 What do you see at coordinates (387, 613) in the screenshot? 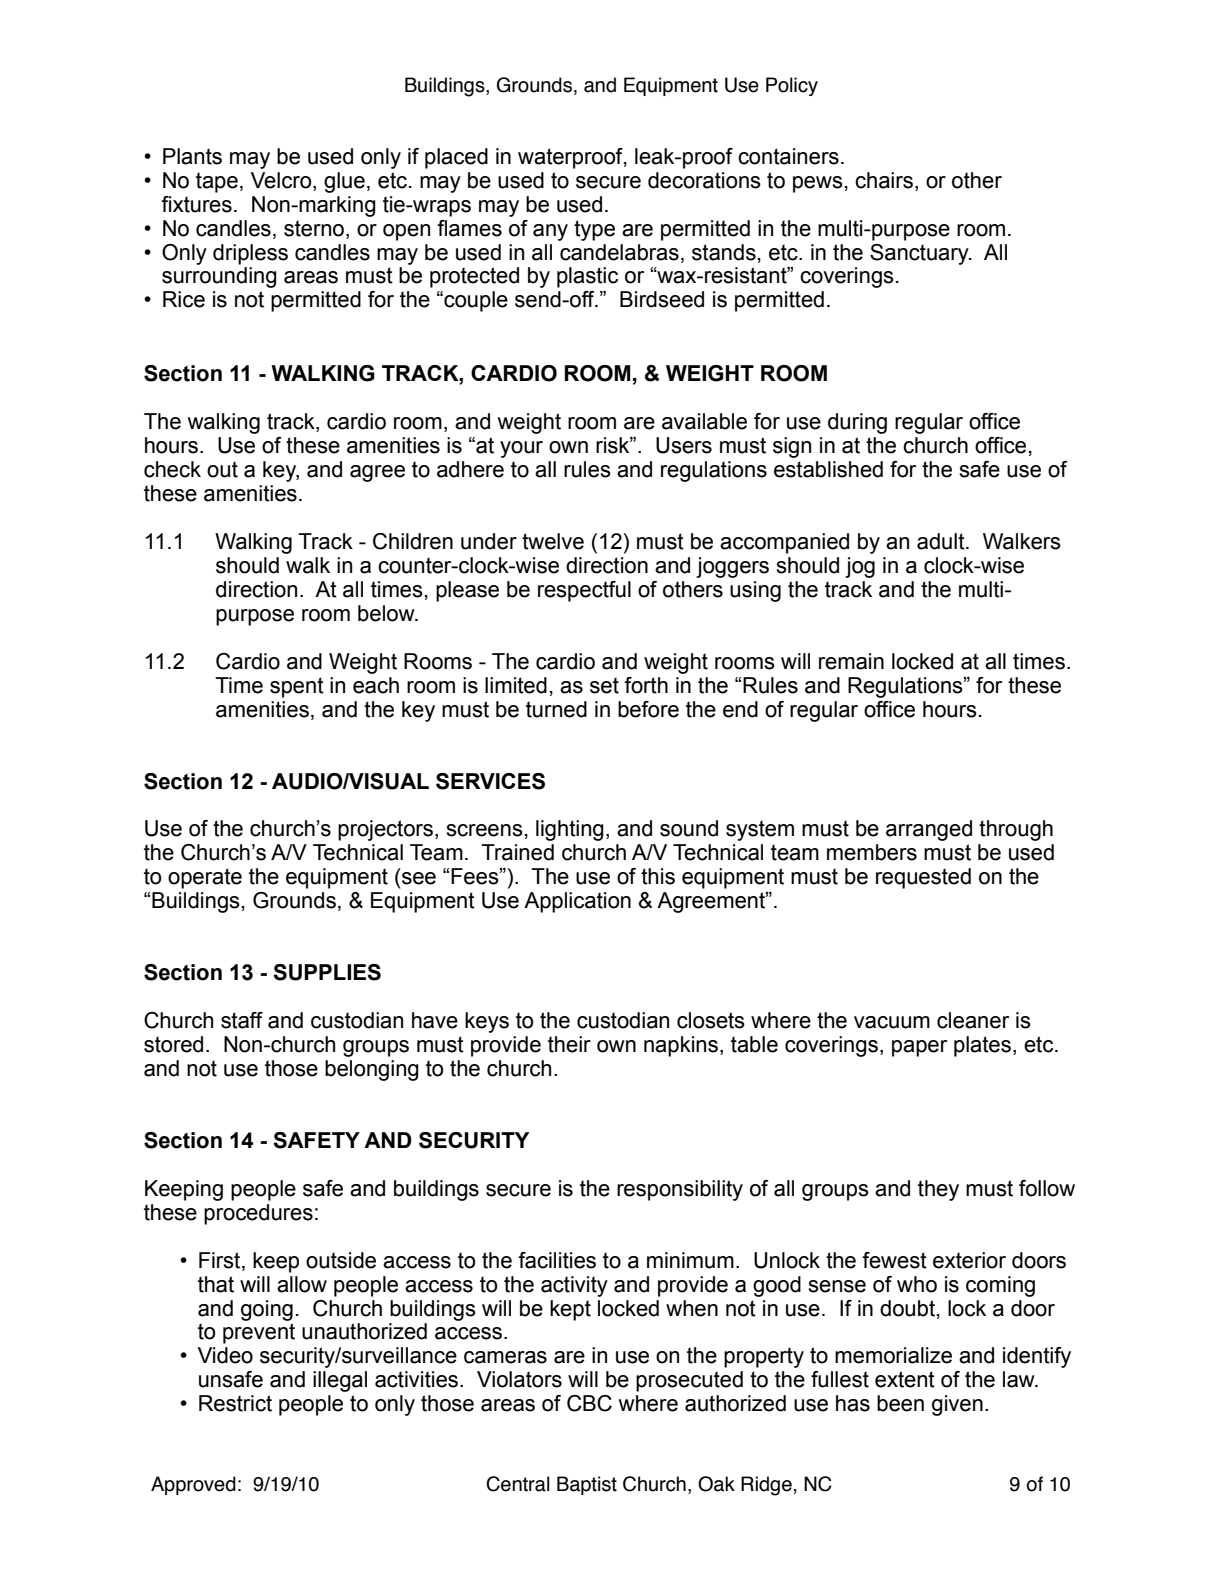
I see `below` at bounding box center [387, 613].
